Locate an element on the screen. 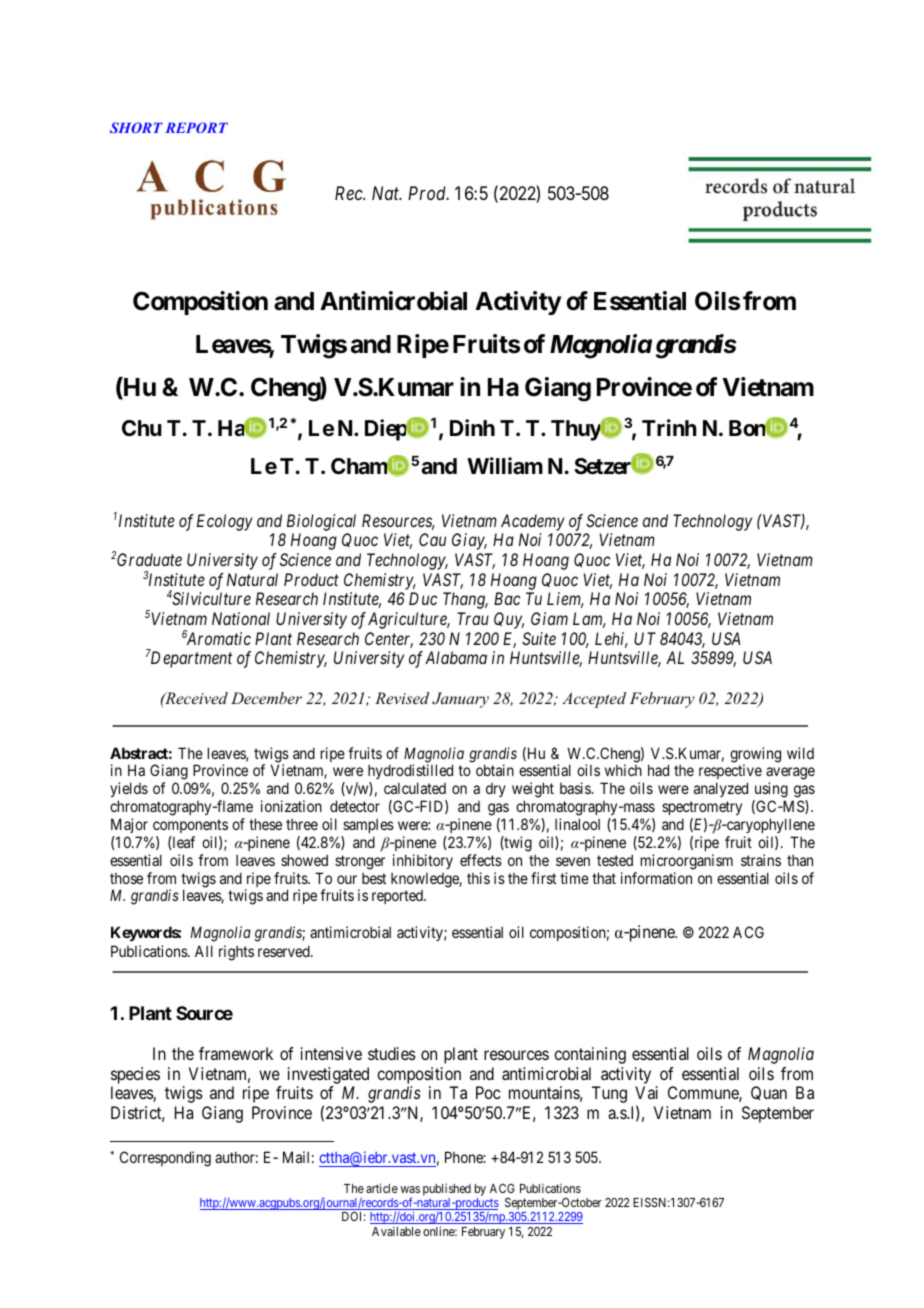  Corresponding is located at coordinates (165, 1159).
